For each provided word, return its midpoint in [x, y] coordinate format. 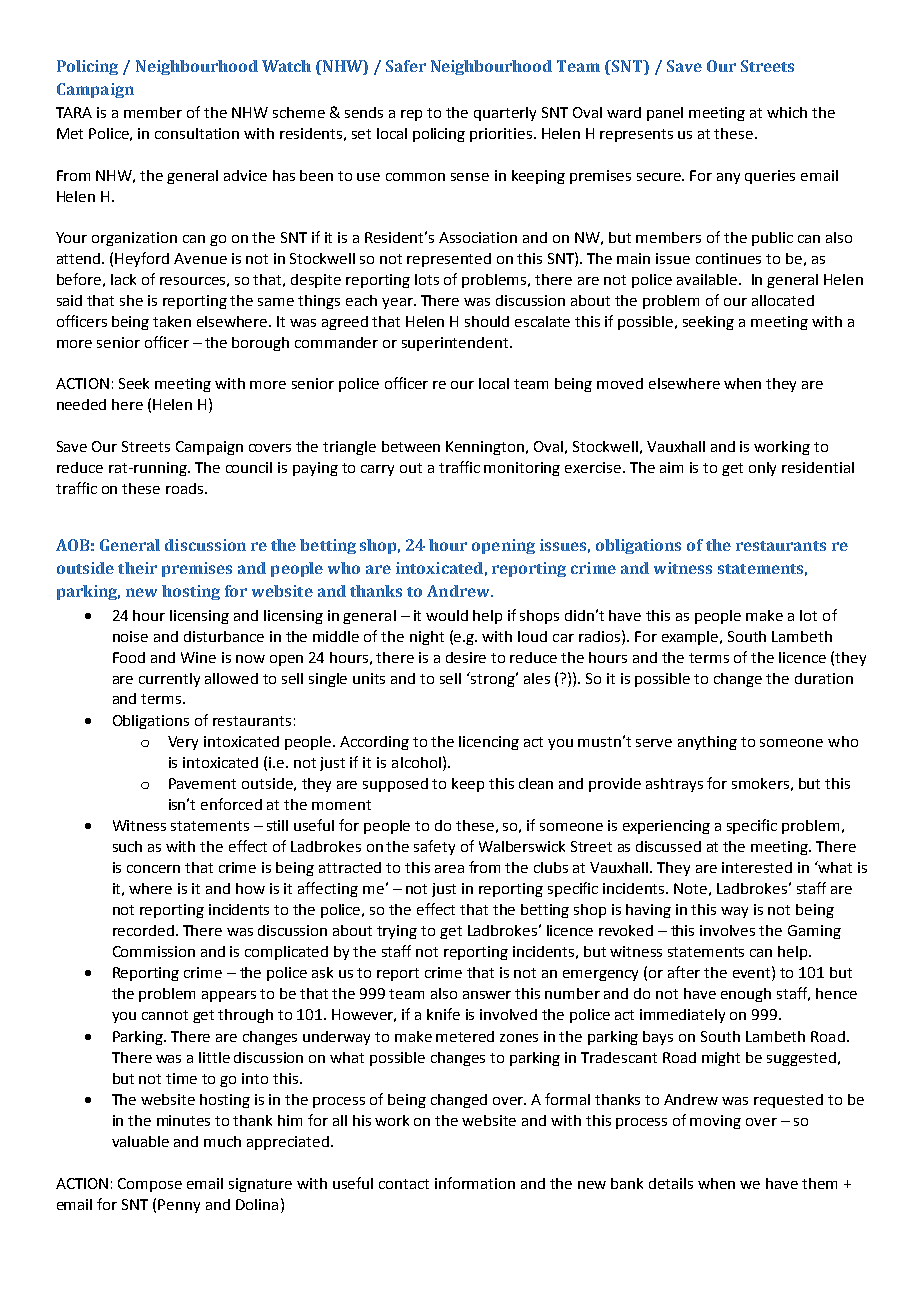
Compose [150, 1185]
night [427, 638]
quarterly [505, 114]
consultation [197, 133]
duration [824, 678]
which [787, 112]
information [475, 1183]
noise [130, 636]
